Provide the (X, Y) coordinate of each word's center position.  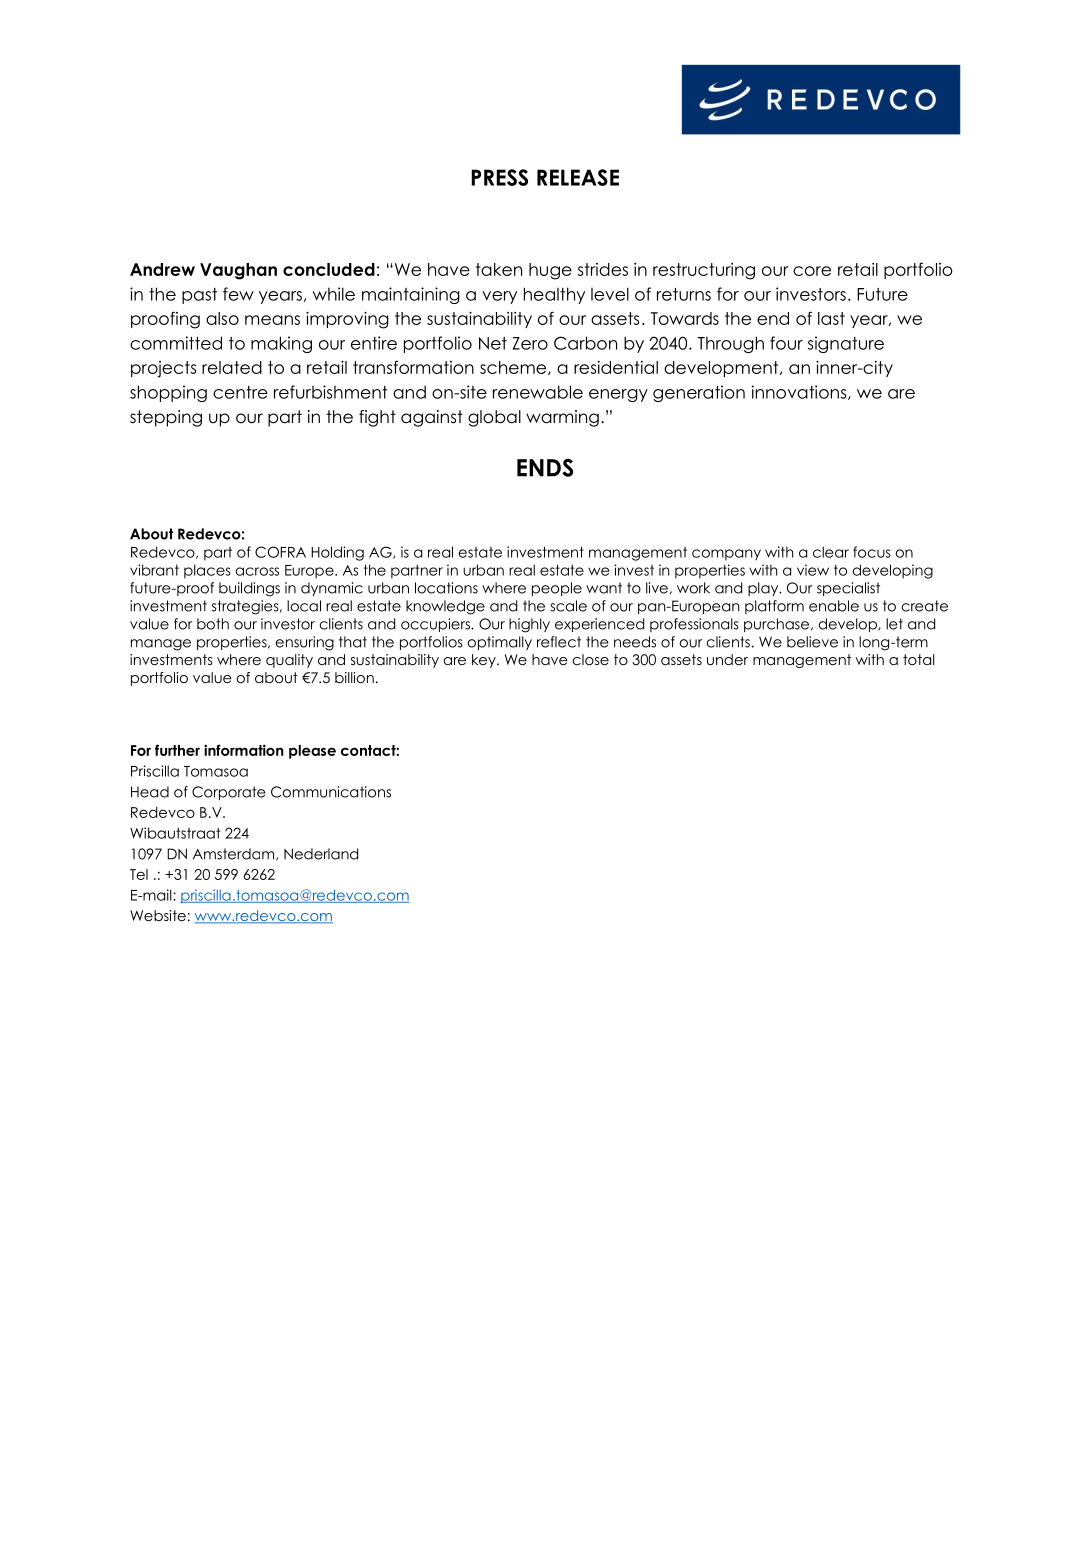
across (257, 571)
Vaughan (238, 271)
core (812, 271)
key (485, 661)
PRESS (499, 177)
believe (812, 642)
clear (831, 552)
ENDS (545, 468)
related (232, 367)
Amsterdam (235, 854)
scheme (514, 368)
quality (289, 661)
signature (846, 344)
